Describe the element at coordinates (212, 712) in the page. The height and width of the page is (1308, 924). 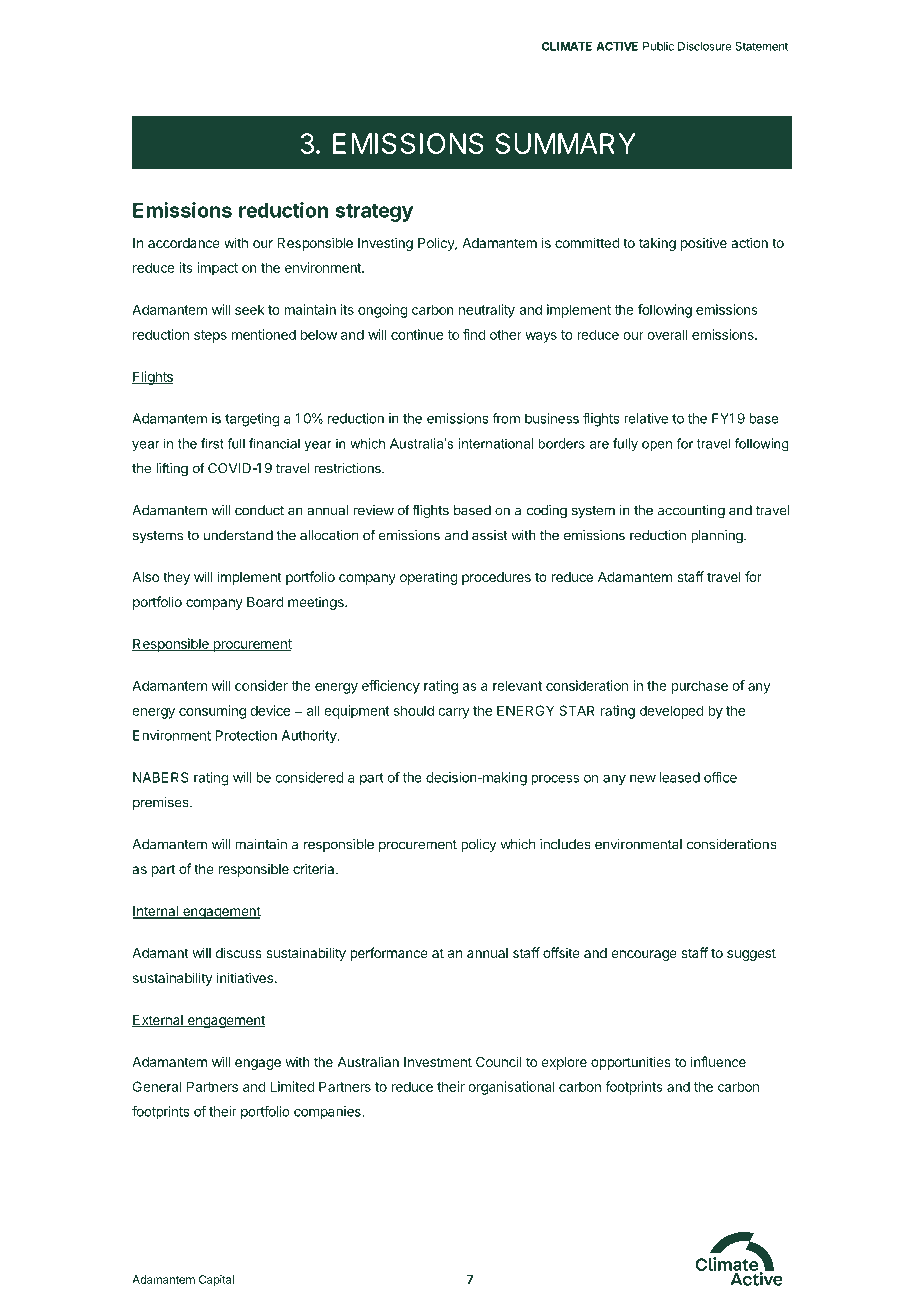
I see `consuming` at that location.
